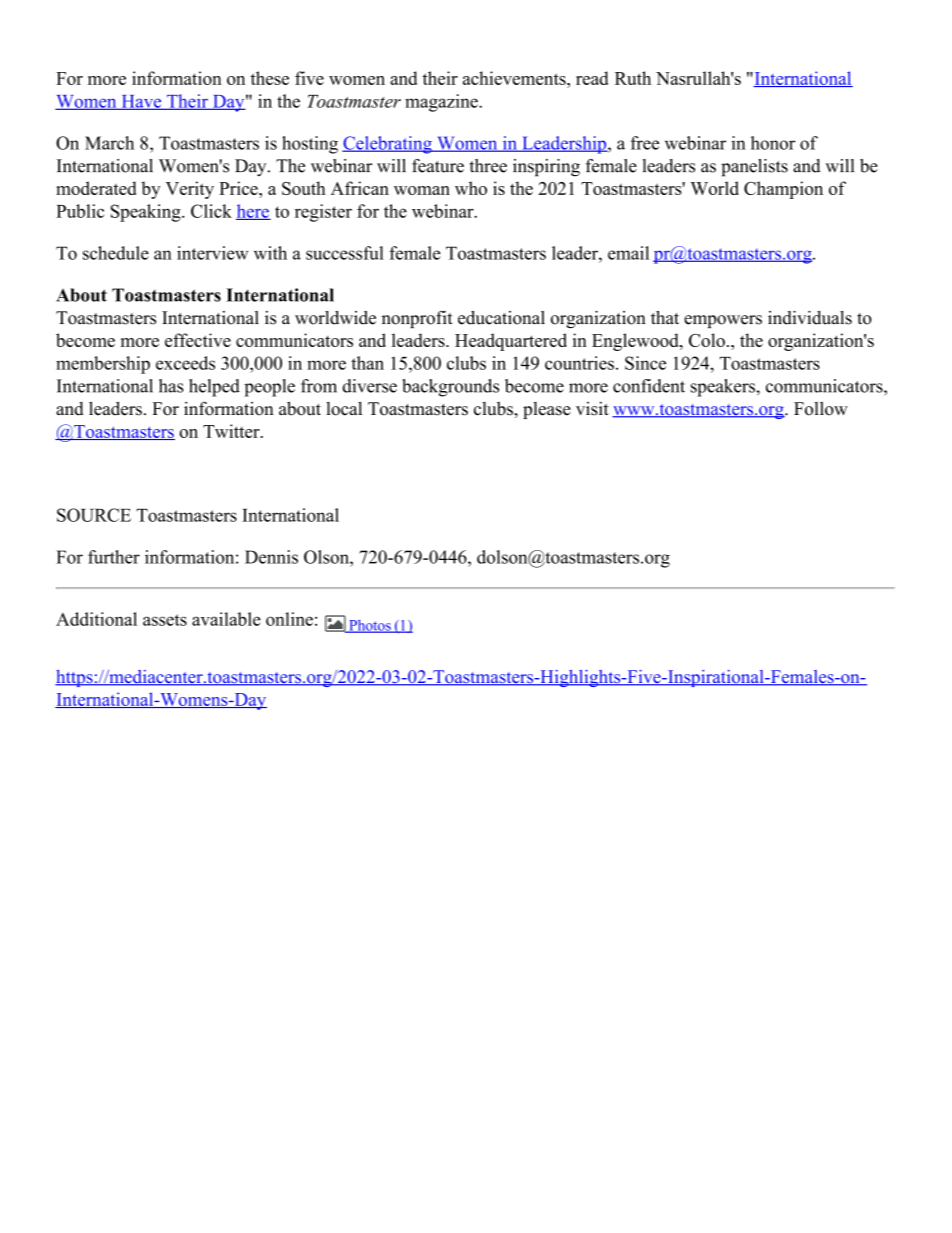 The height and width of the screenshot is (1233, 952). Describe the element at coordinates (707, 340) in the screenshot. I see `Colo` at that location.
